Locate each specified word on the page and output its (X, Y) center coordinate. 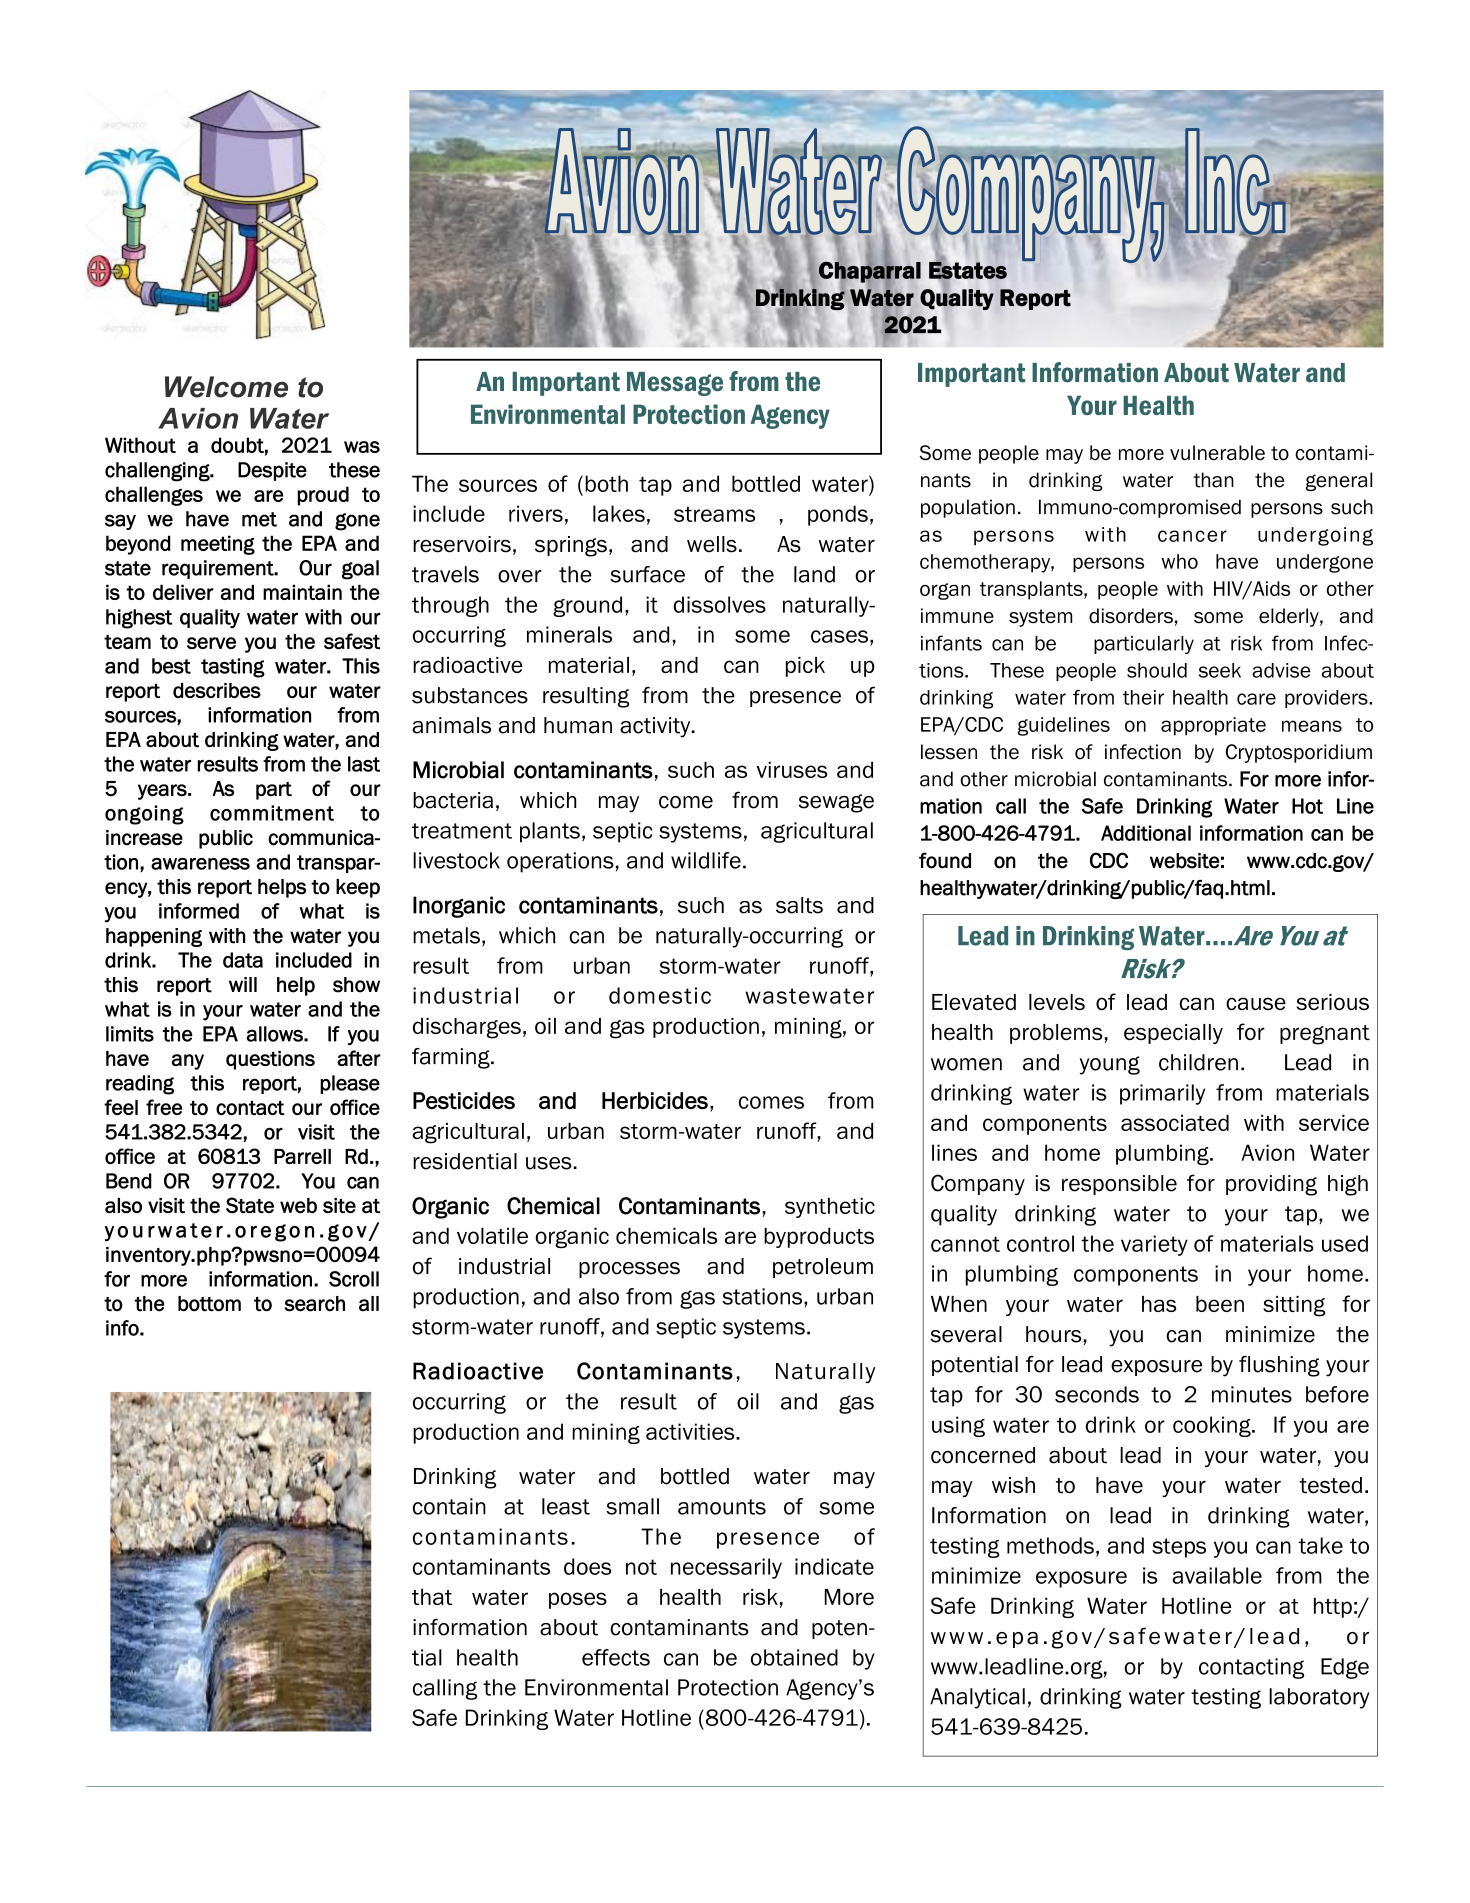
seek (1220, 670)
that (432, 1597)
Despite (272, 471)
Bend (129, 1181)
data (243, 960)
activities (691, 1431)
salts (799, 905)
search (314, 1304)
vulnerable (1217, 453)
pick (805, 667)
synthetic (830, 1207)
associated (1175, 1122)
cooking (1213, 1426)
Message (675, 384)
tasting (233, 668)
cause (1256, 1003)
